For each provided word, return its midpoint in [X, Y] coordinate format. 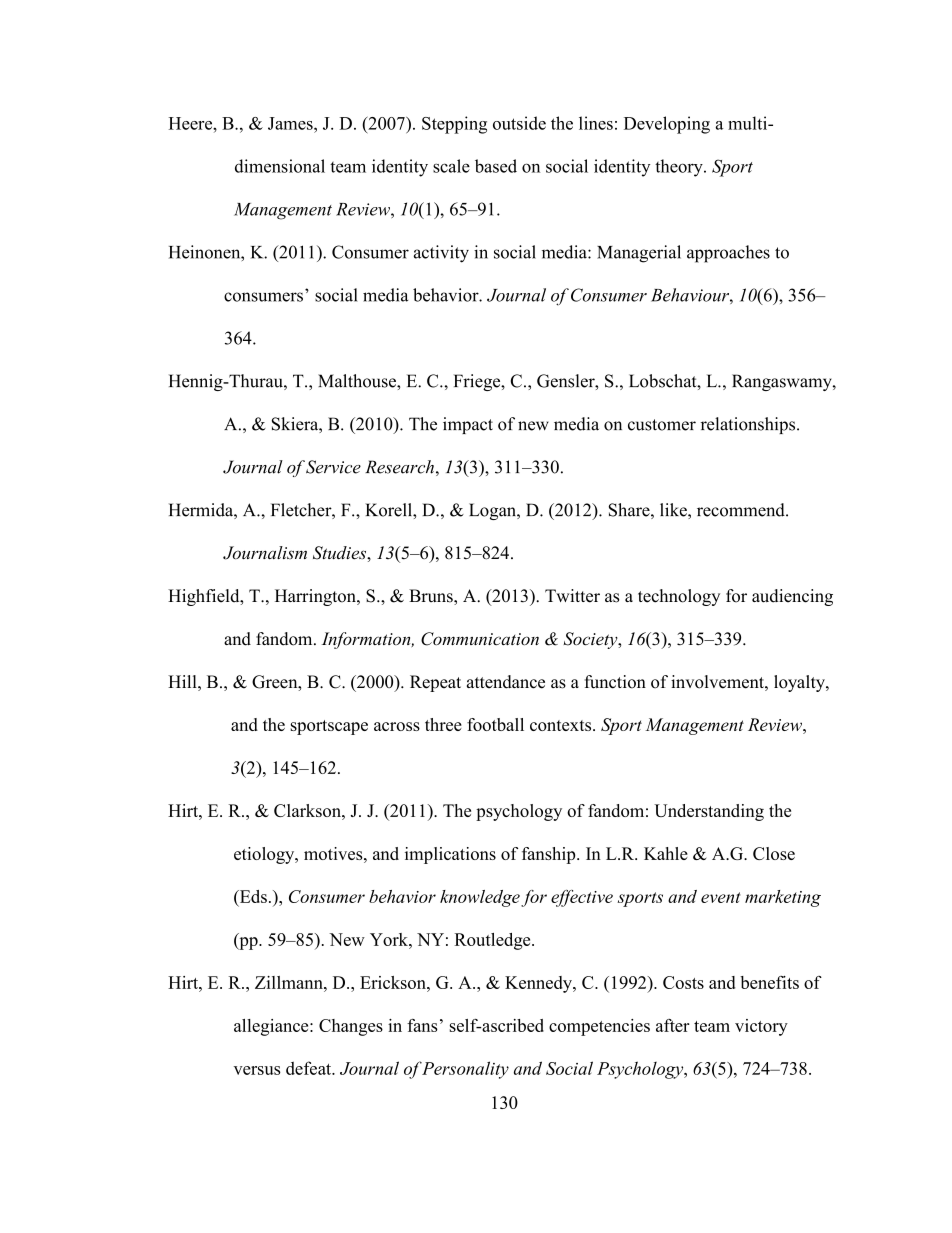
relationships [749, 425]
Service [333, 467]
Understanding [709, 812]
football [495, 724]
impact [468, 425]
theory [680, 168]
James [291, 123]
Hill [183, 681]
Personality [465, 1070]
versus [257, 1070]
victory [761, 1027]
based [496, 166]
